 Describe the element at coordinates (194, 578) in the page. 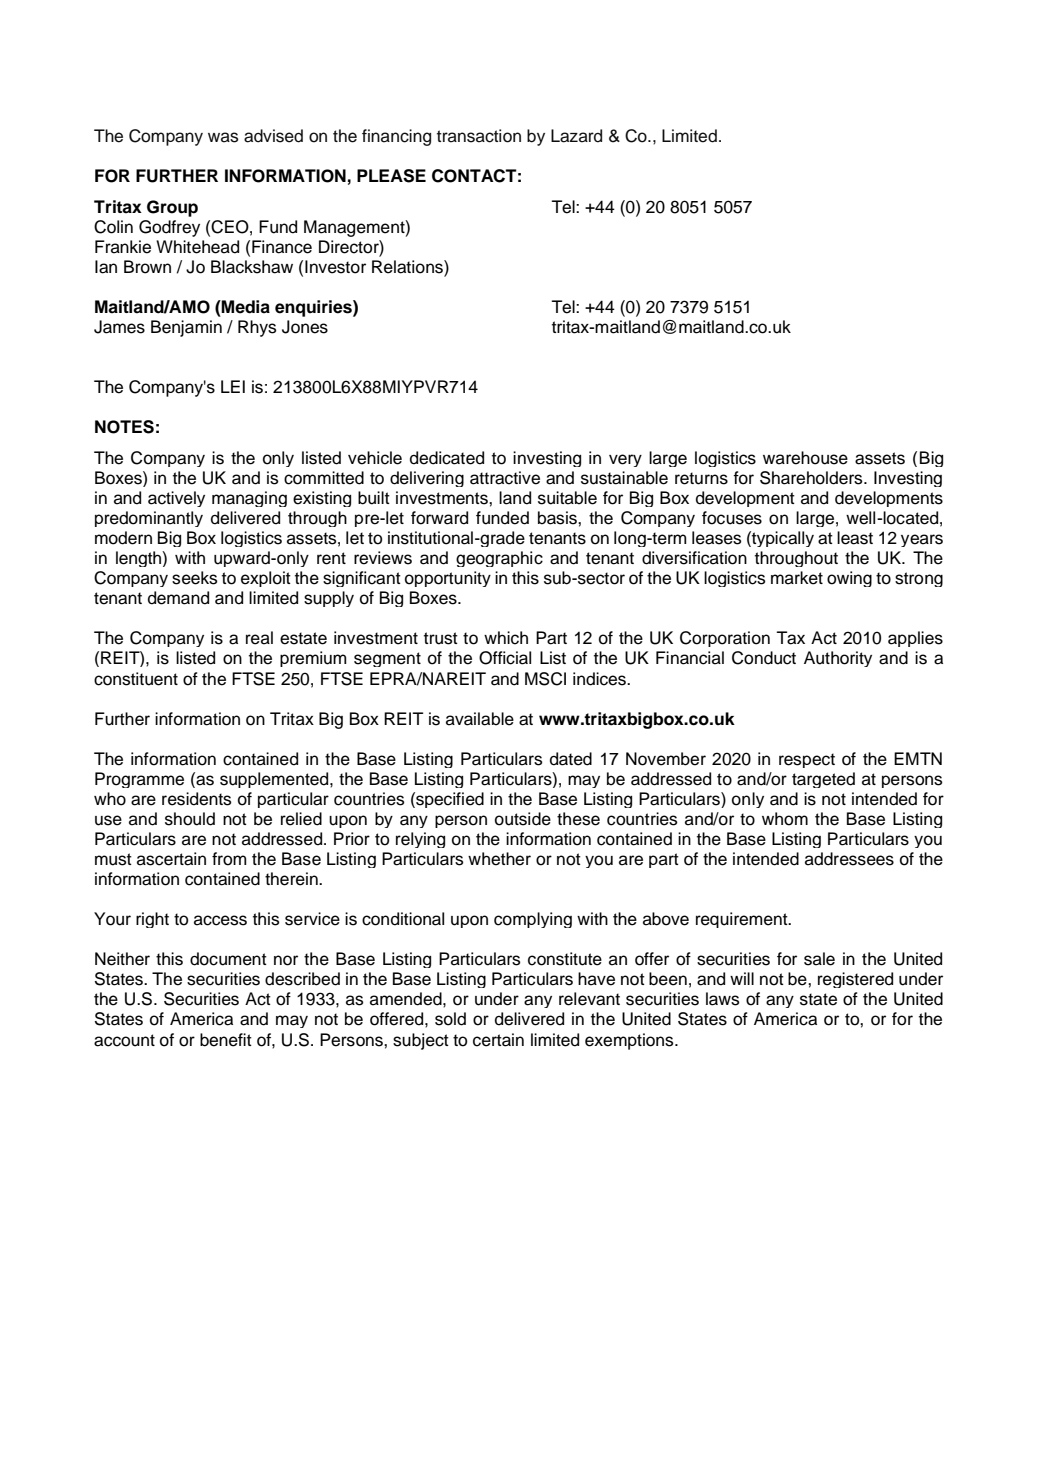

I see `seeks` at that location.
